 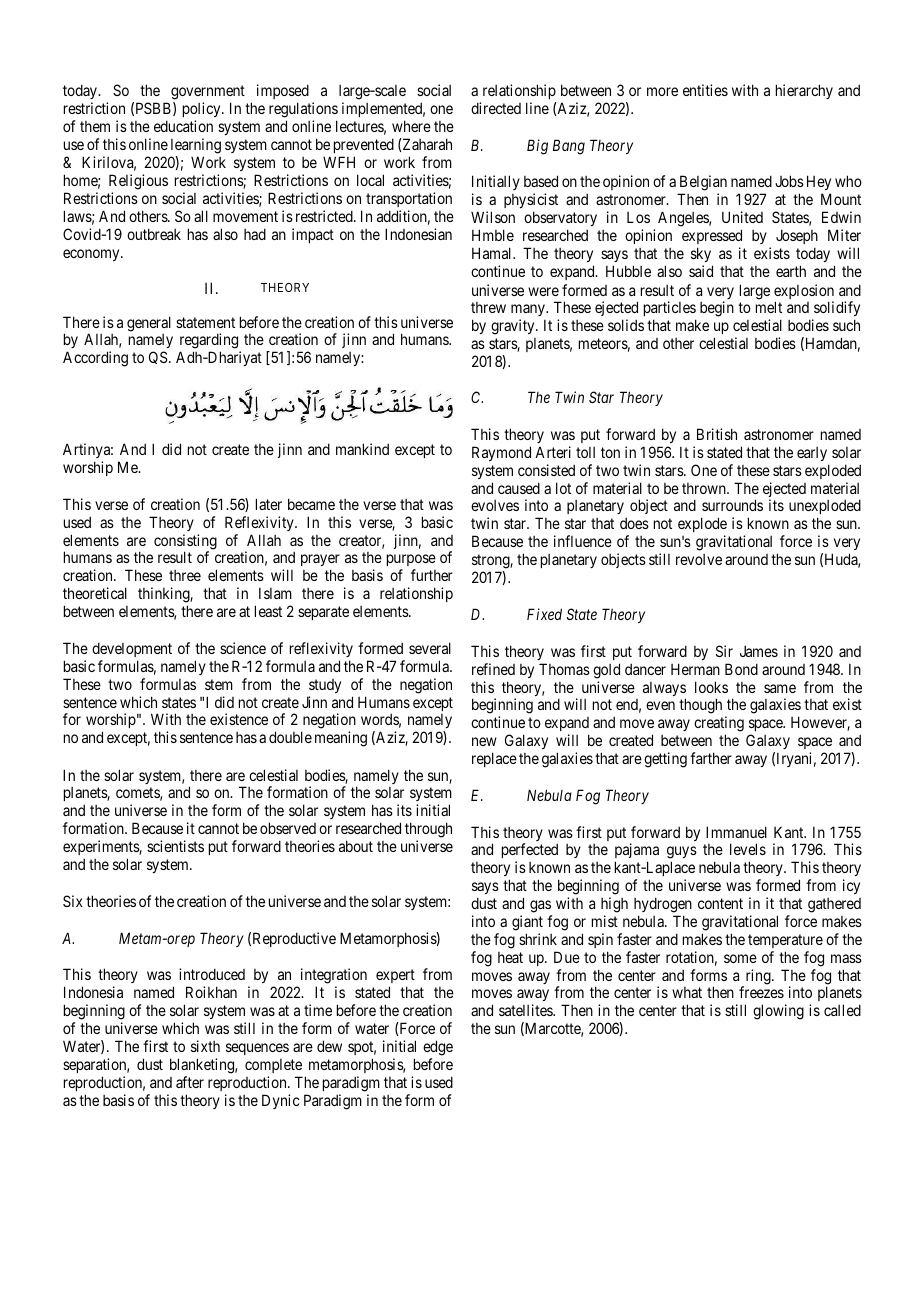 I want to click on three, so click(x=185, y=575).
